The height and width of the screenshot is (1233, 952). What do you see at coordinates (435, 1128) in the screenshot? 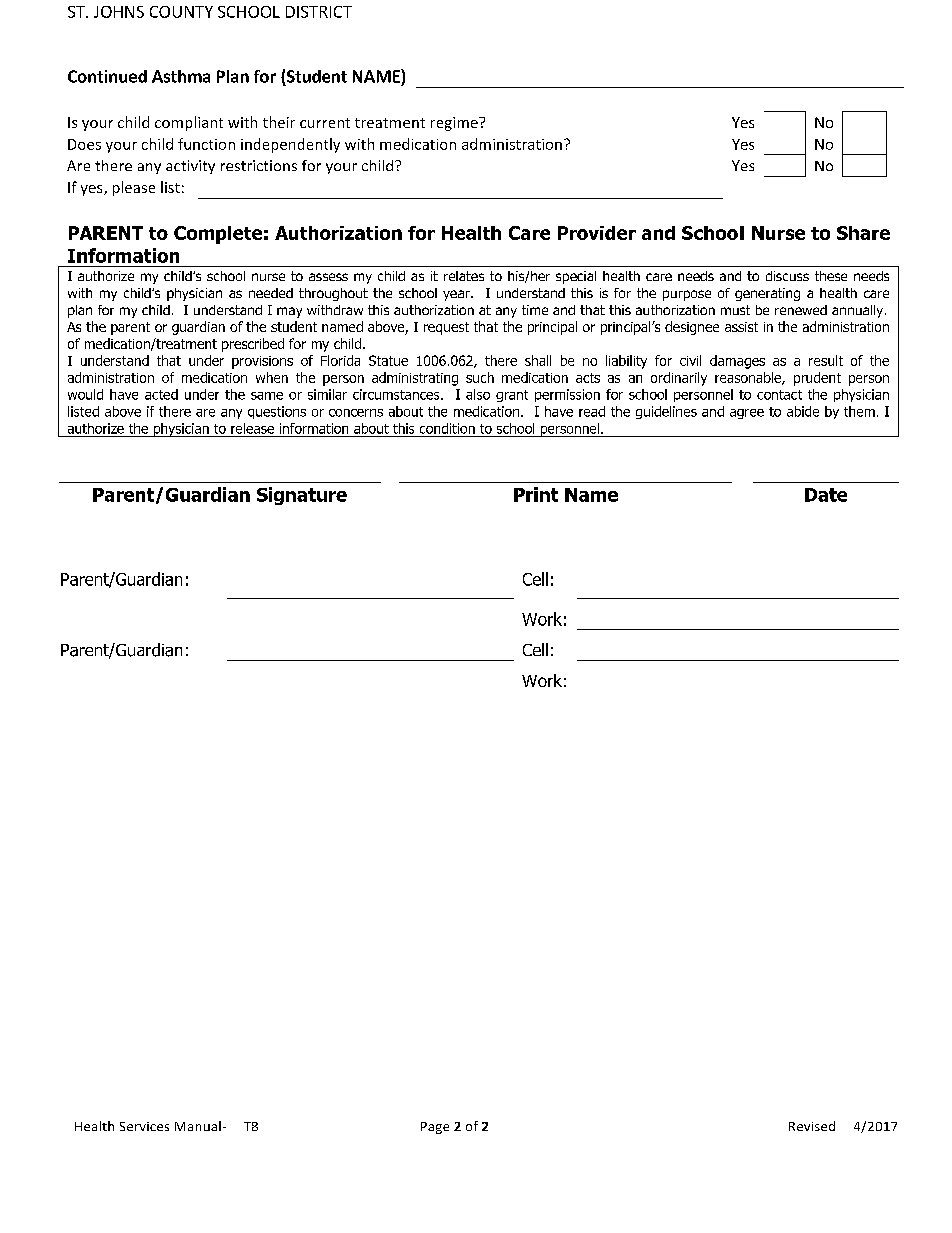
I see `Page` at bounding box center [435, 1128].
